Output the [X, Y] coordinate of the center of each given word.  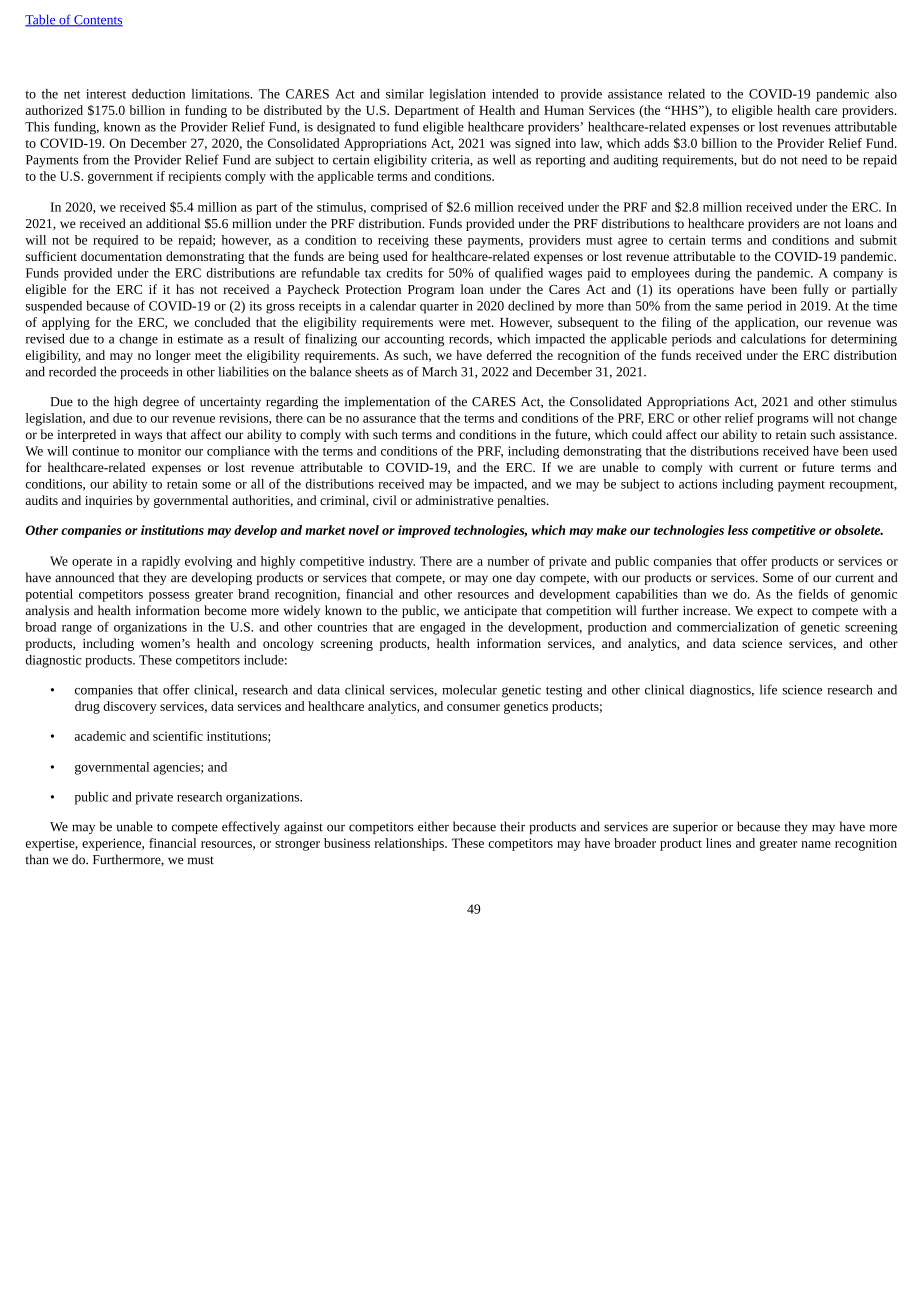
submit [878, 240]
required [115, 241]
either [433, 826]
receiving [403, 241]
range [77, 629]
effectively [251, 827]
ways [148, 437]
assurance [389, 419]
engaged [442, 628]
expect [775, 612]
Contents [97, 21]
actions [698, 484]
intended [515, 94]
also [886, 94]
